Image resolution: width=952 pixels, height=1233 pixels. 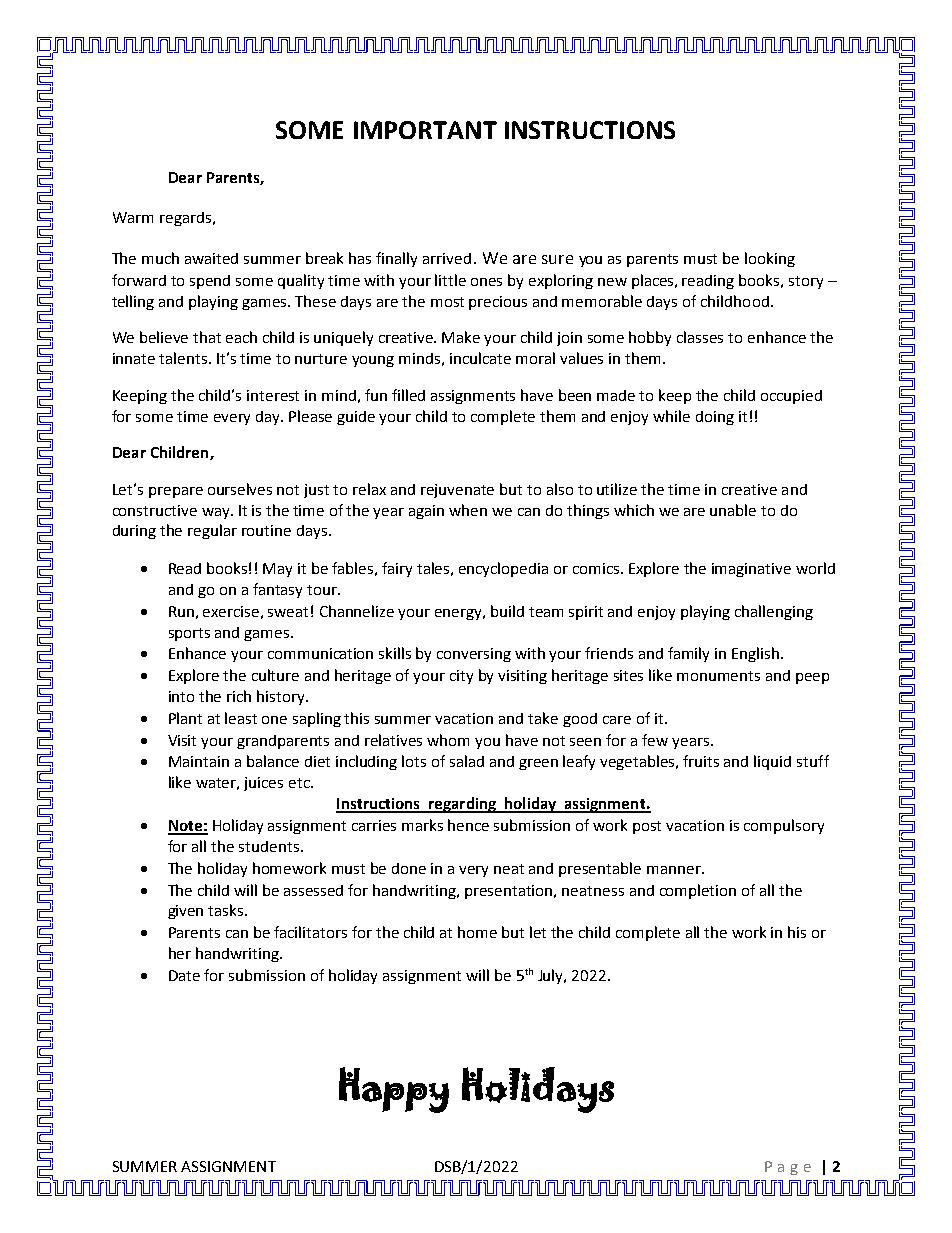 I want to click on monuments, so click(x=718, y=676).
